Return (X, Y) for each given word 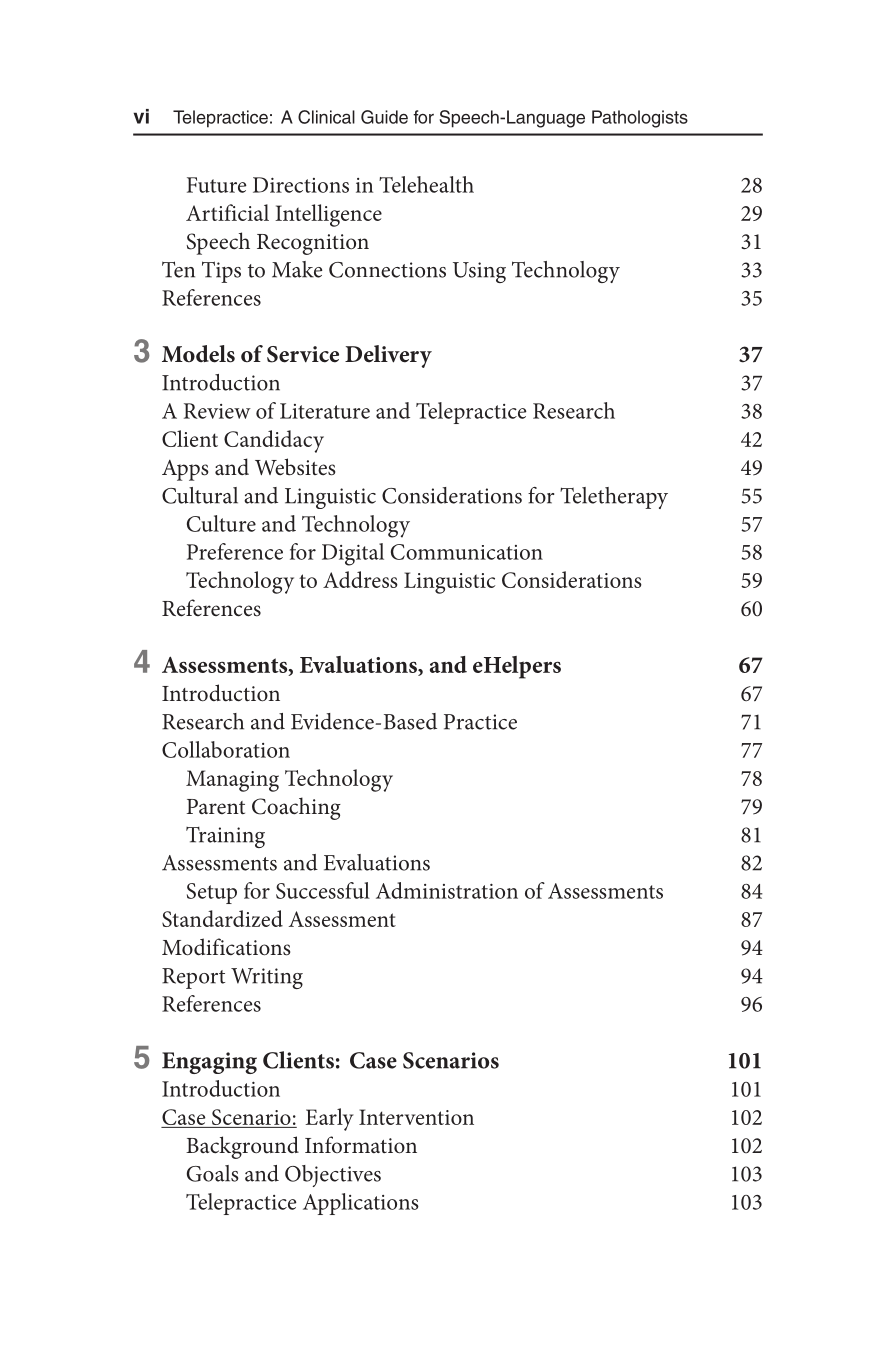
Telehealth (426, 184)
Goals (213, 1173)
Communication (467, 552)
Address (360, 579)
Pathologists (640, 119)
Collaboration (226, 749)
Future (217, 185)
